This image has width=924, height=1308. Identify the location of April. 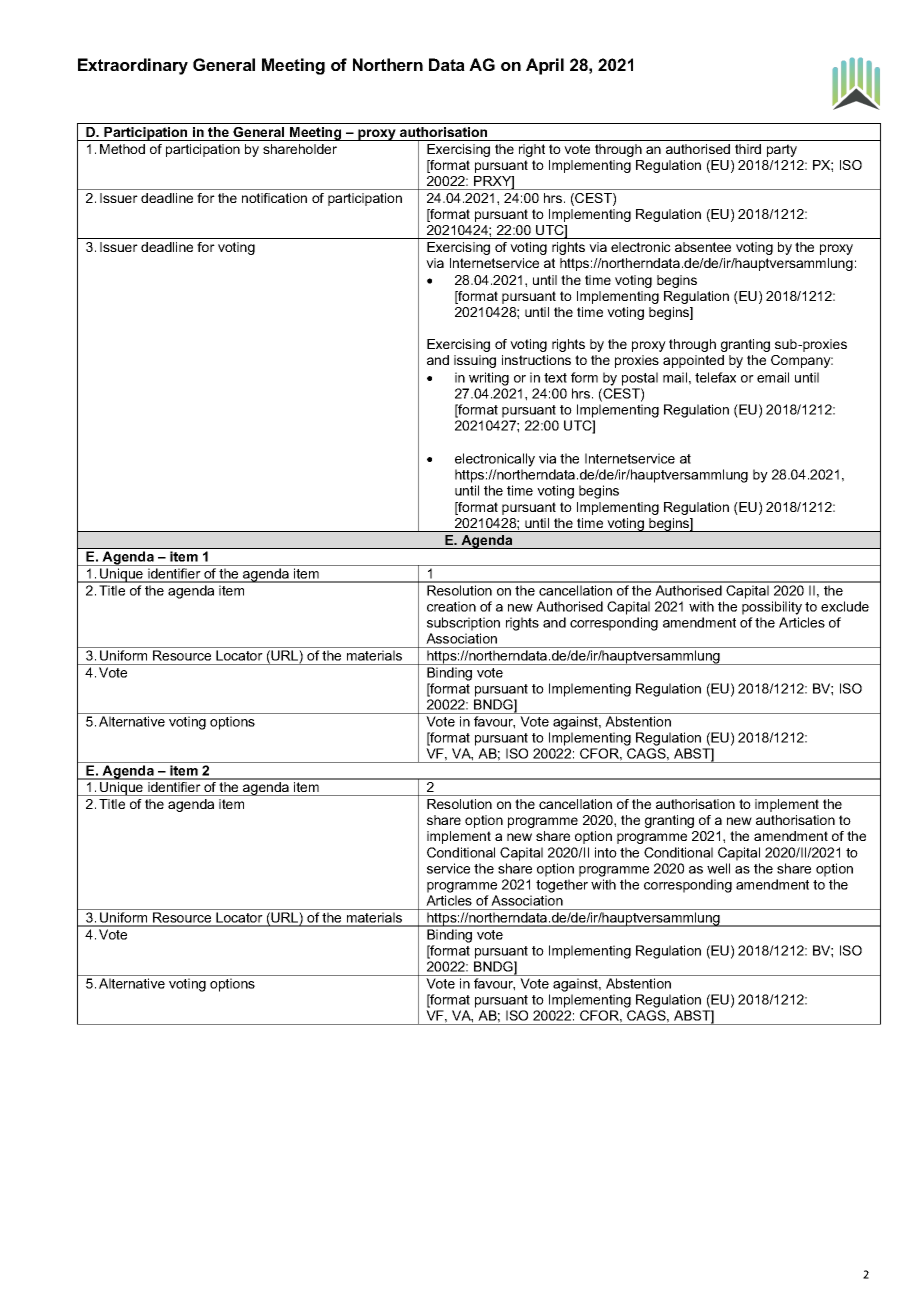
(545, 66).
